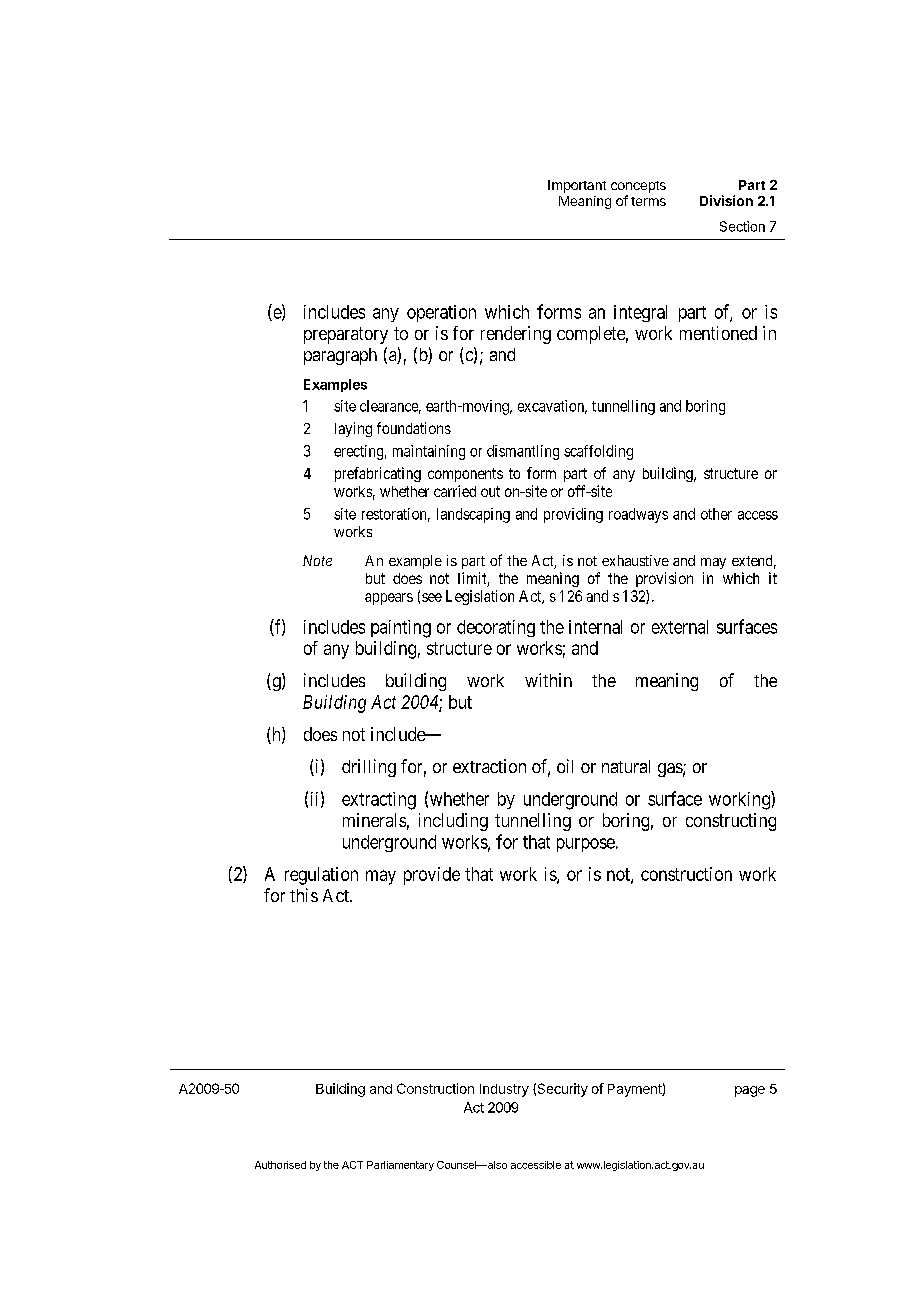  What do you see at coordinates (346, 335) in the screenshot?
I see `preparatory` at bounding box center [346, 335].
